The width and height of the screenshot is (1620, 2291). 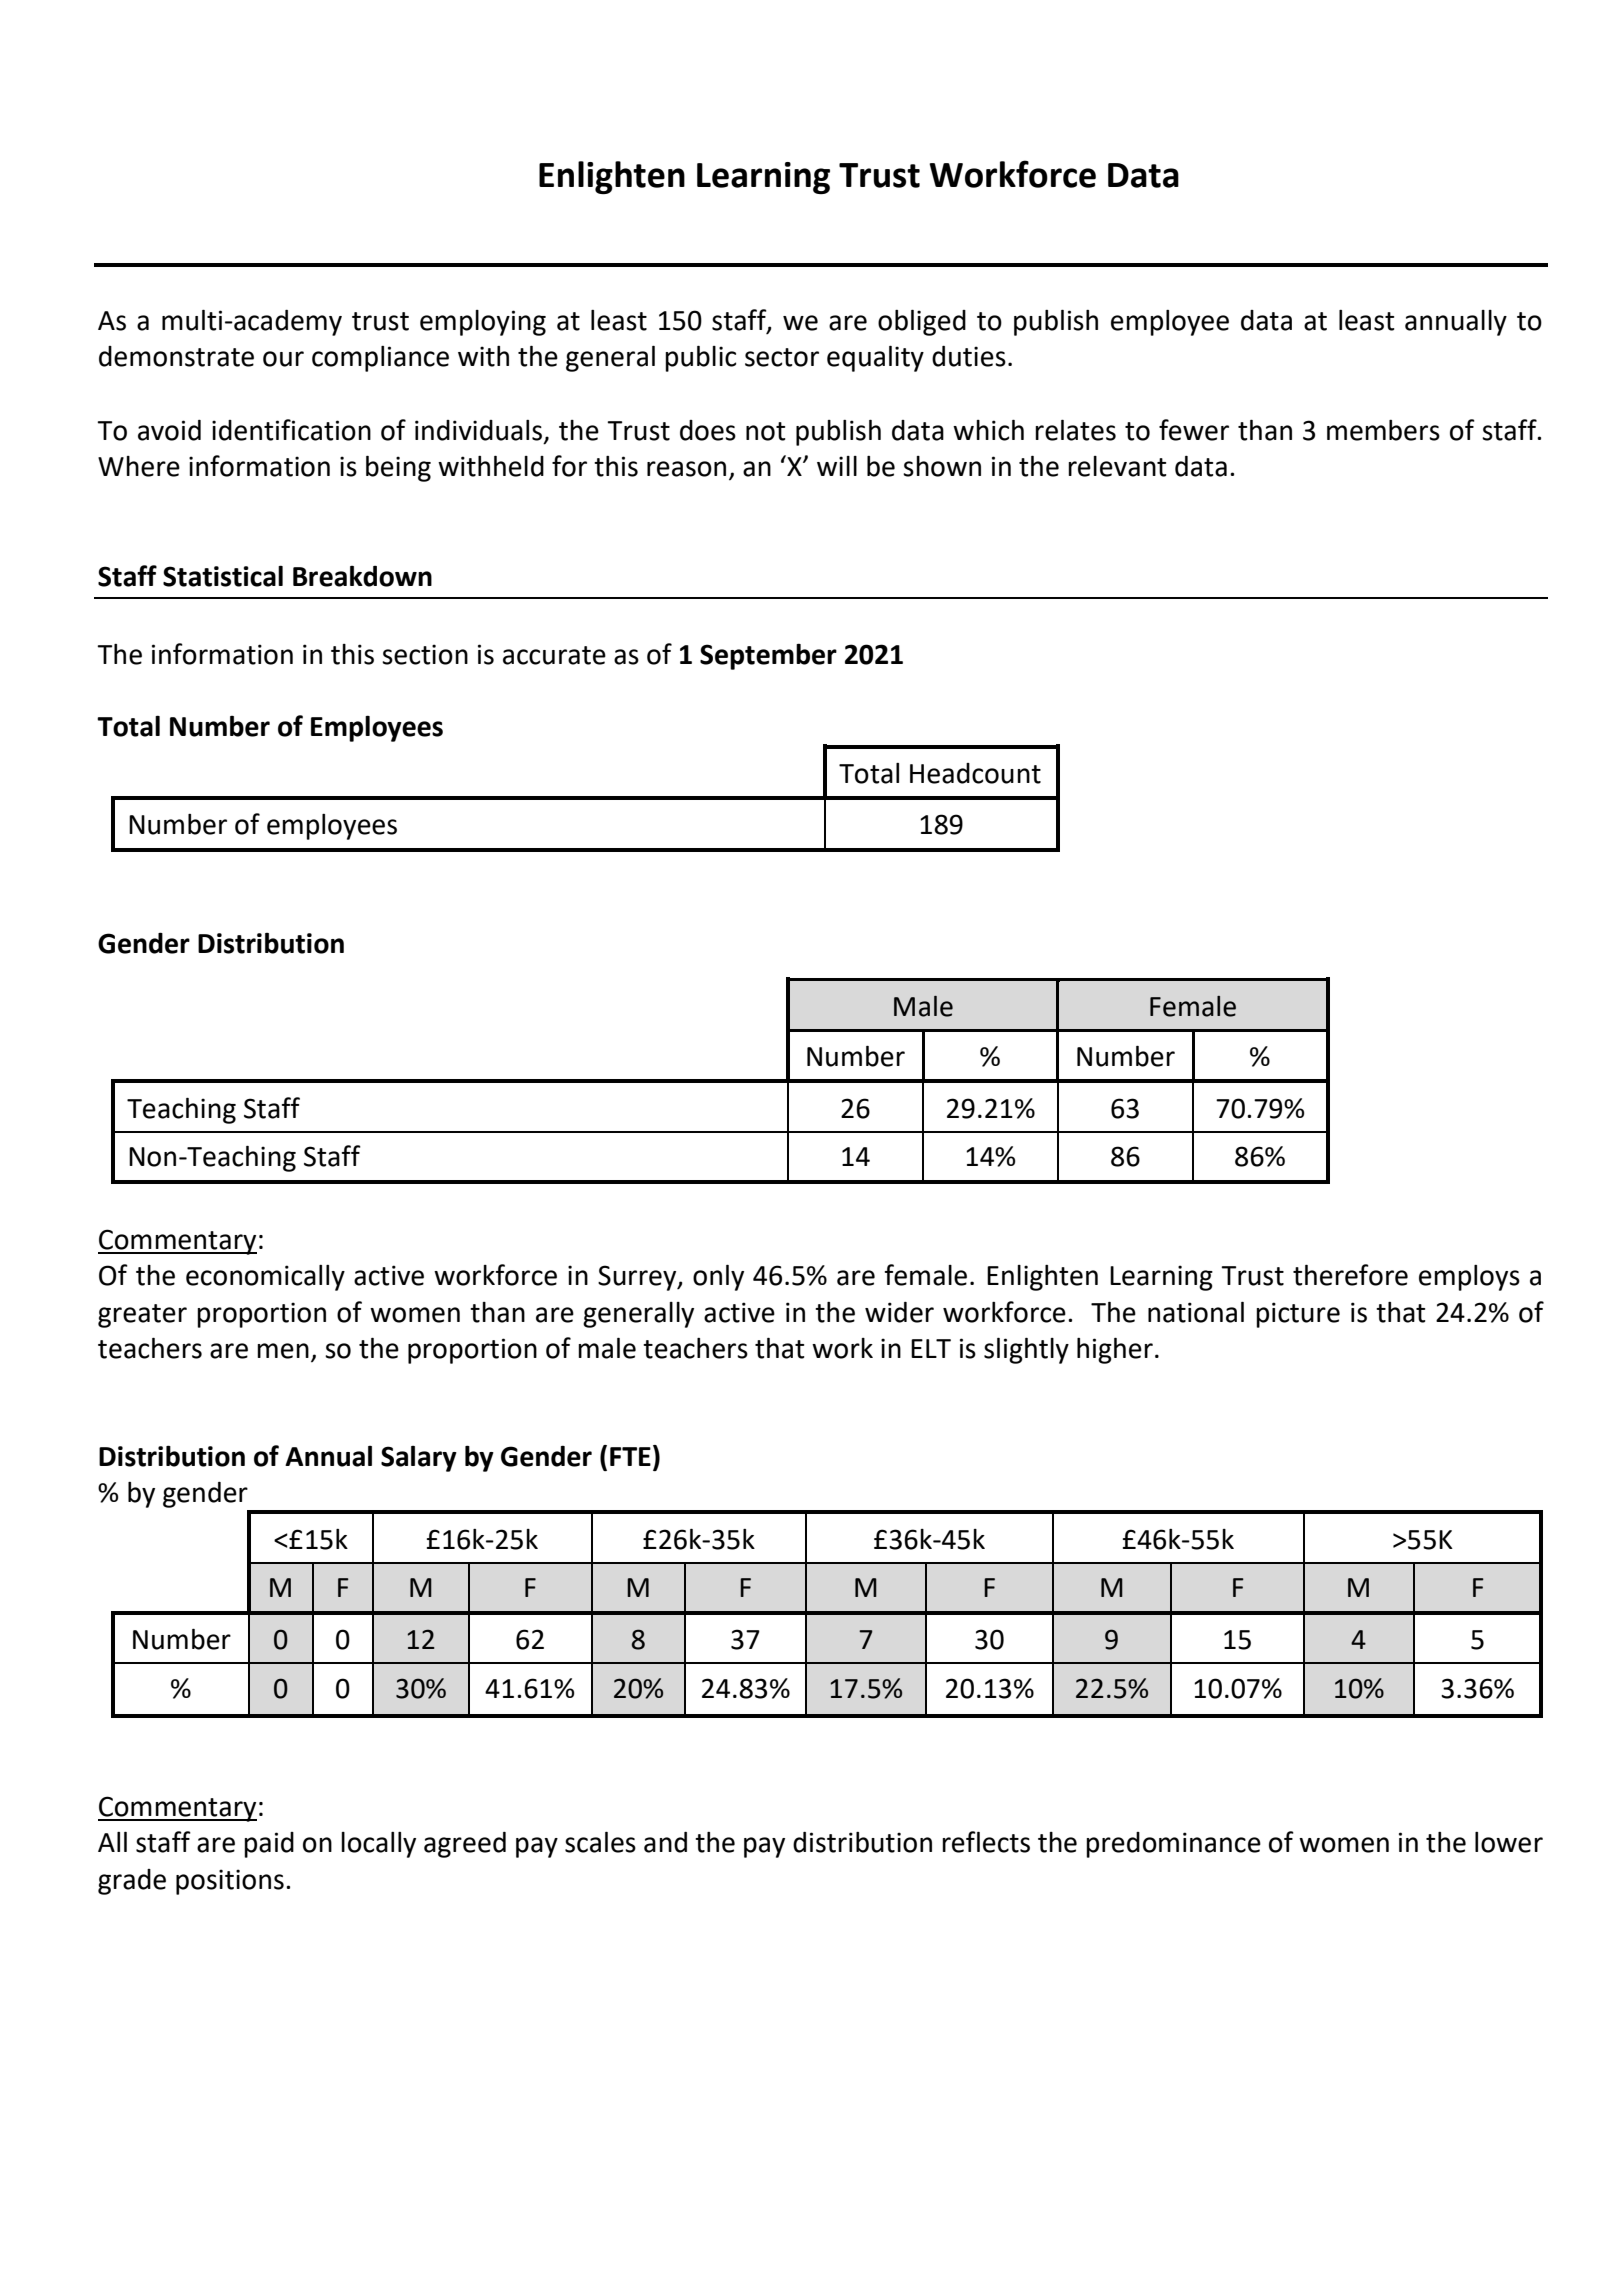 I want to click on members, so click(x=1383, y=430).
